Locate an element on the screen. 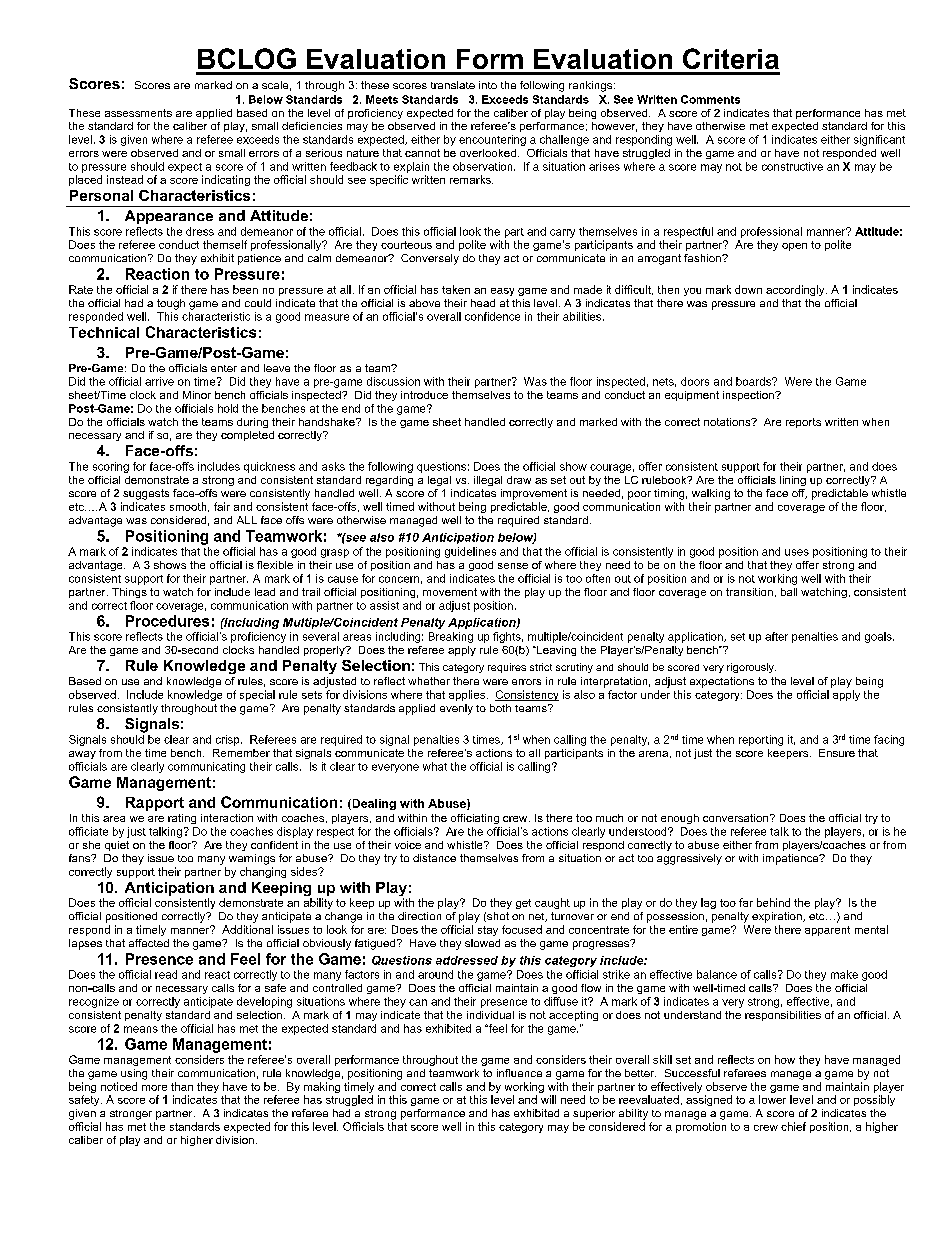 This screenshot has width=952, height=1233. influence is located at coordinates (519, 1073).
